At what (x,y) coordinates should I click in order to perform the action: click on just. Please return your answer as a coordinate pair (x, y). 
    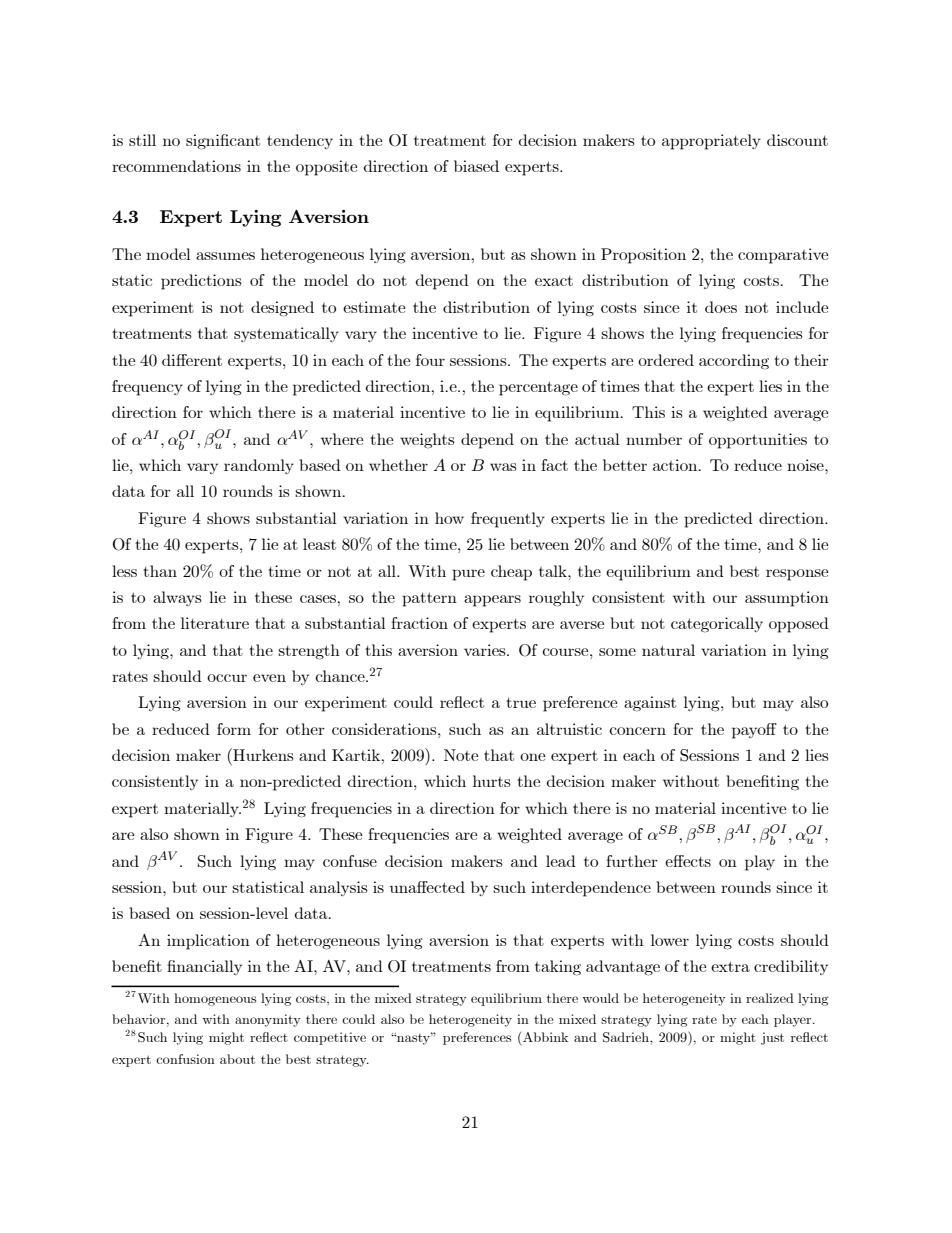
    Looking at the image, I should click on (772, 1038).
